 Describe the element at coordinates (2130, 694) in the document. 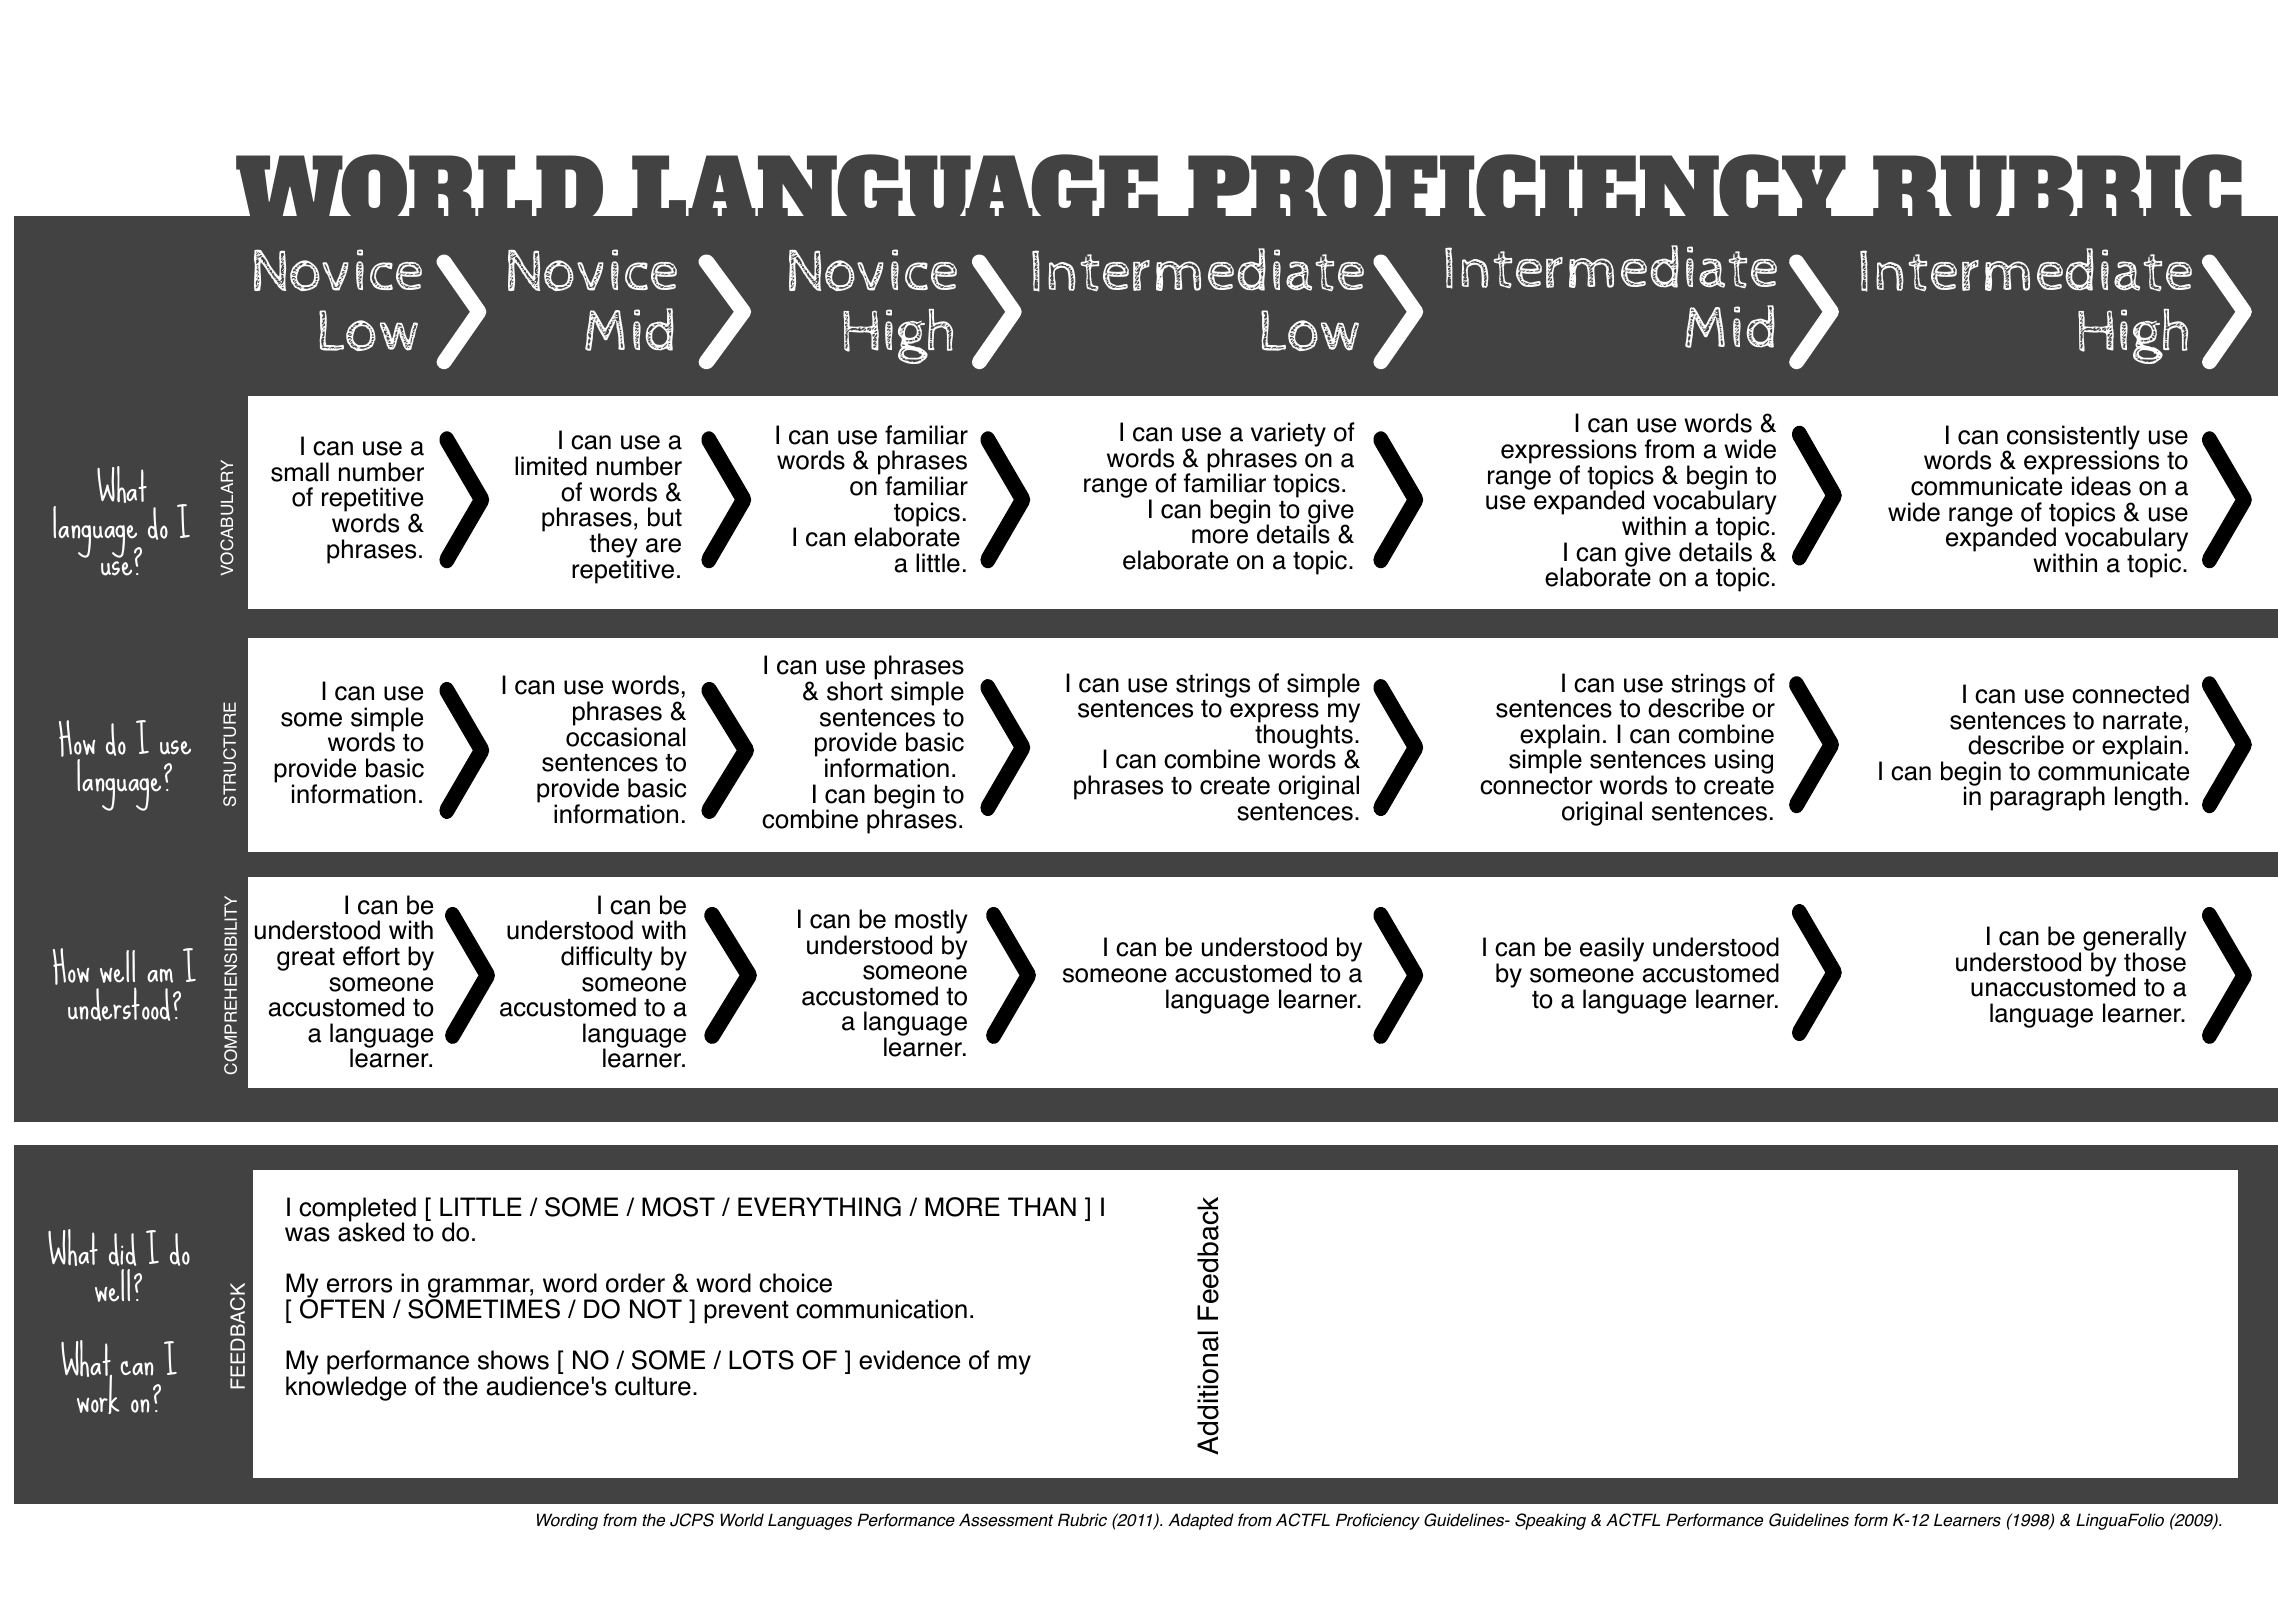

I see `connected` at that location.
